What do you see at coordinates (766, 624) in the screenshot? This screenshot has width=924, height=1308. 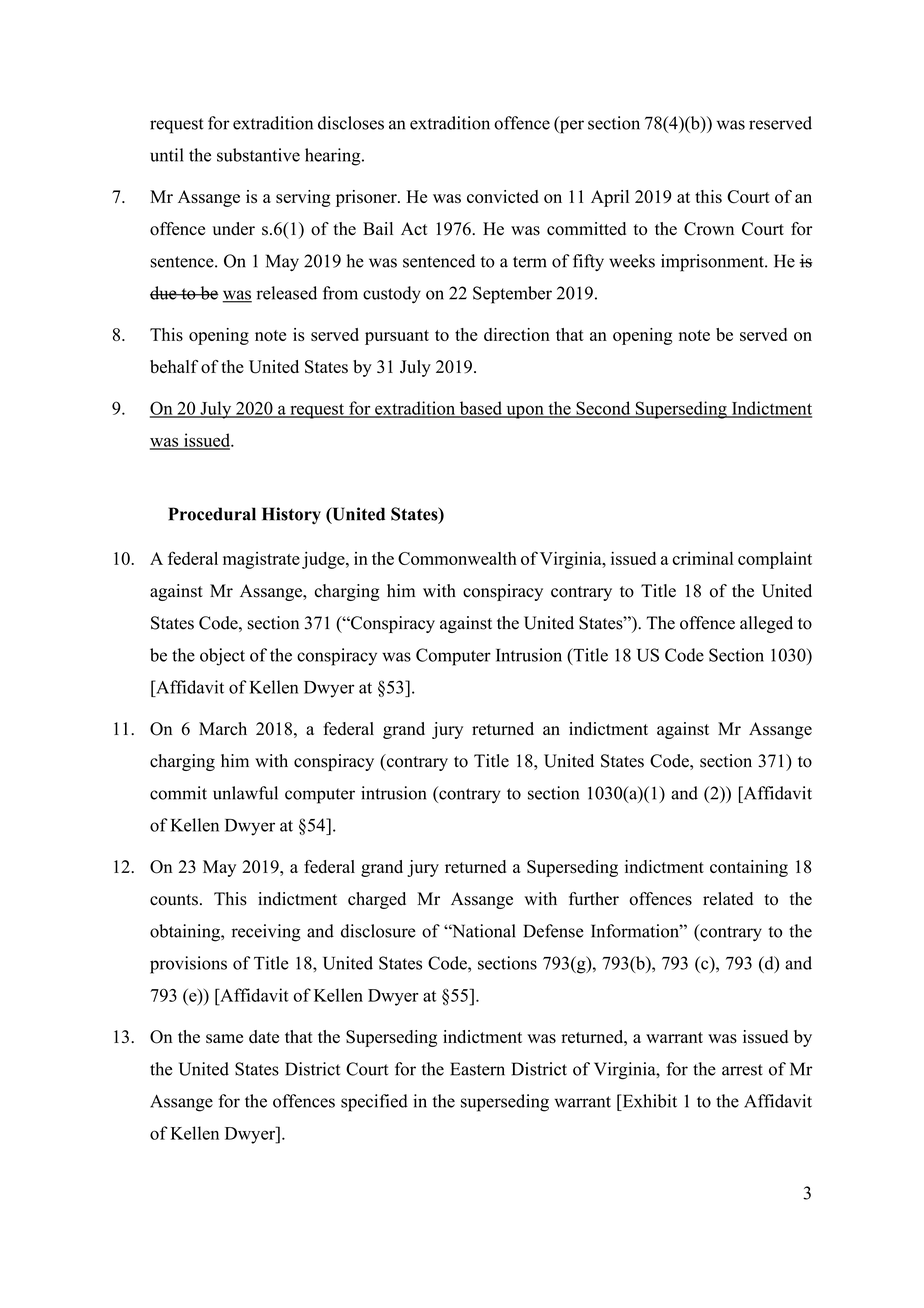 I see `alleged` at bounding box center [766, 624].
